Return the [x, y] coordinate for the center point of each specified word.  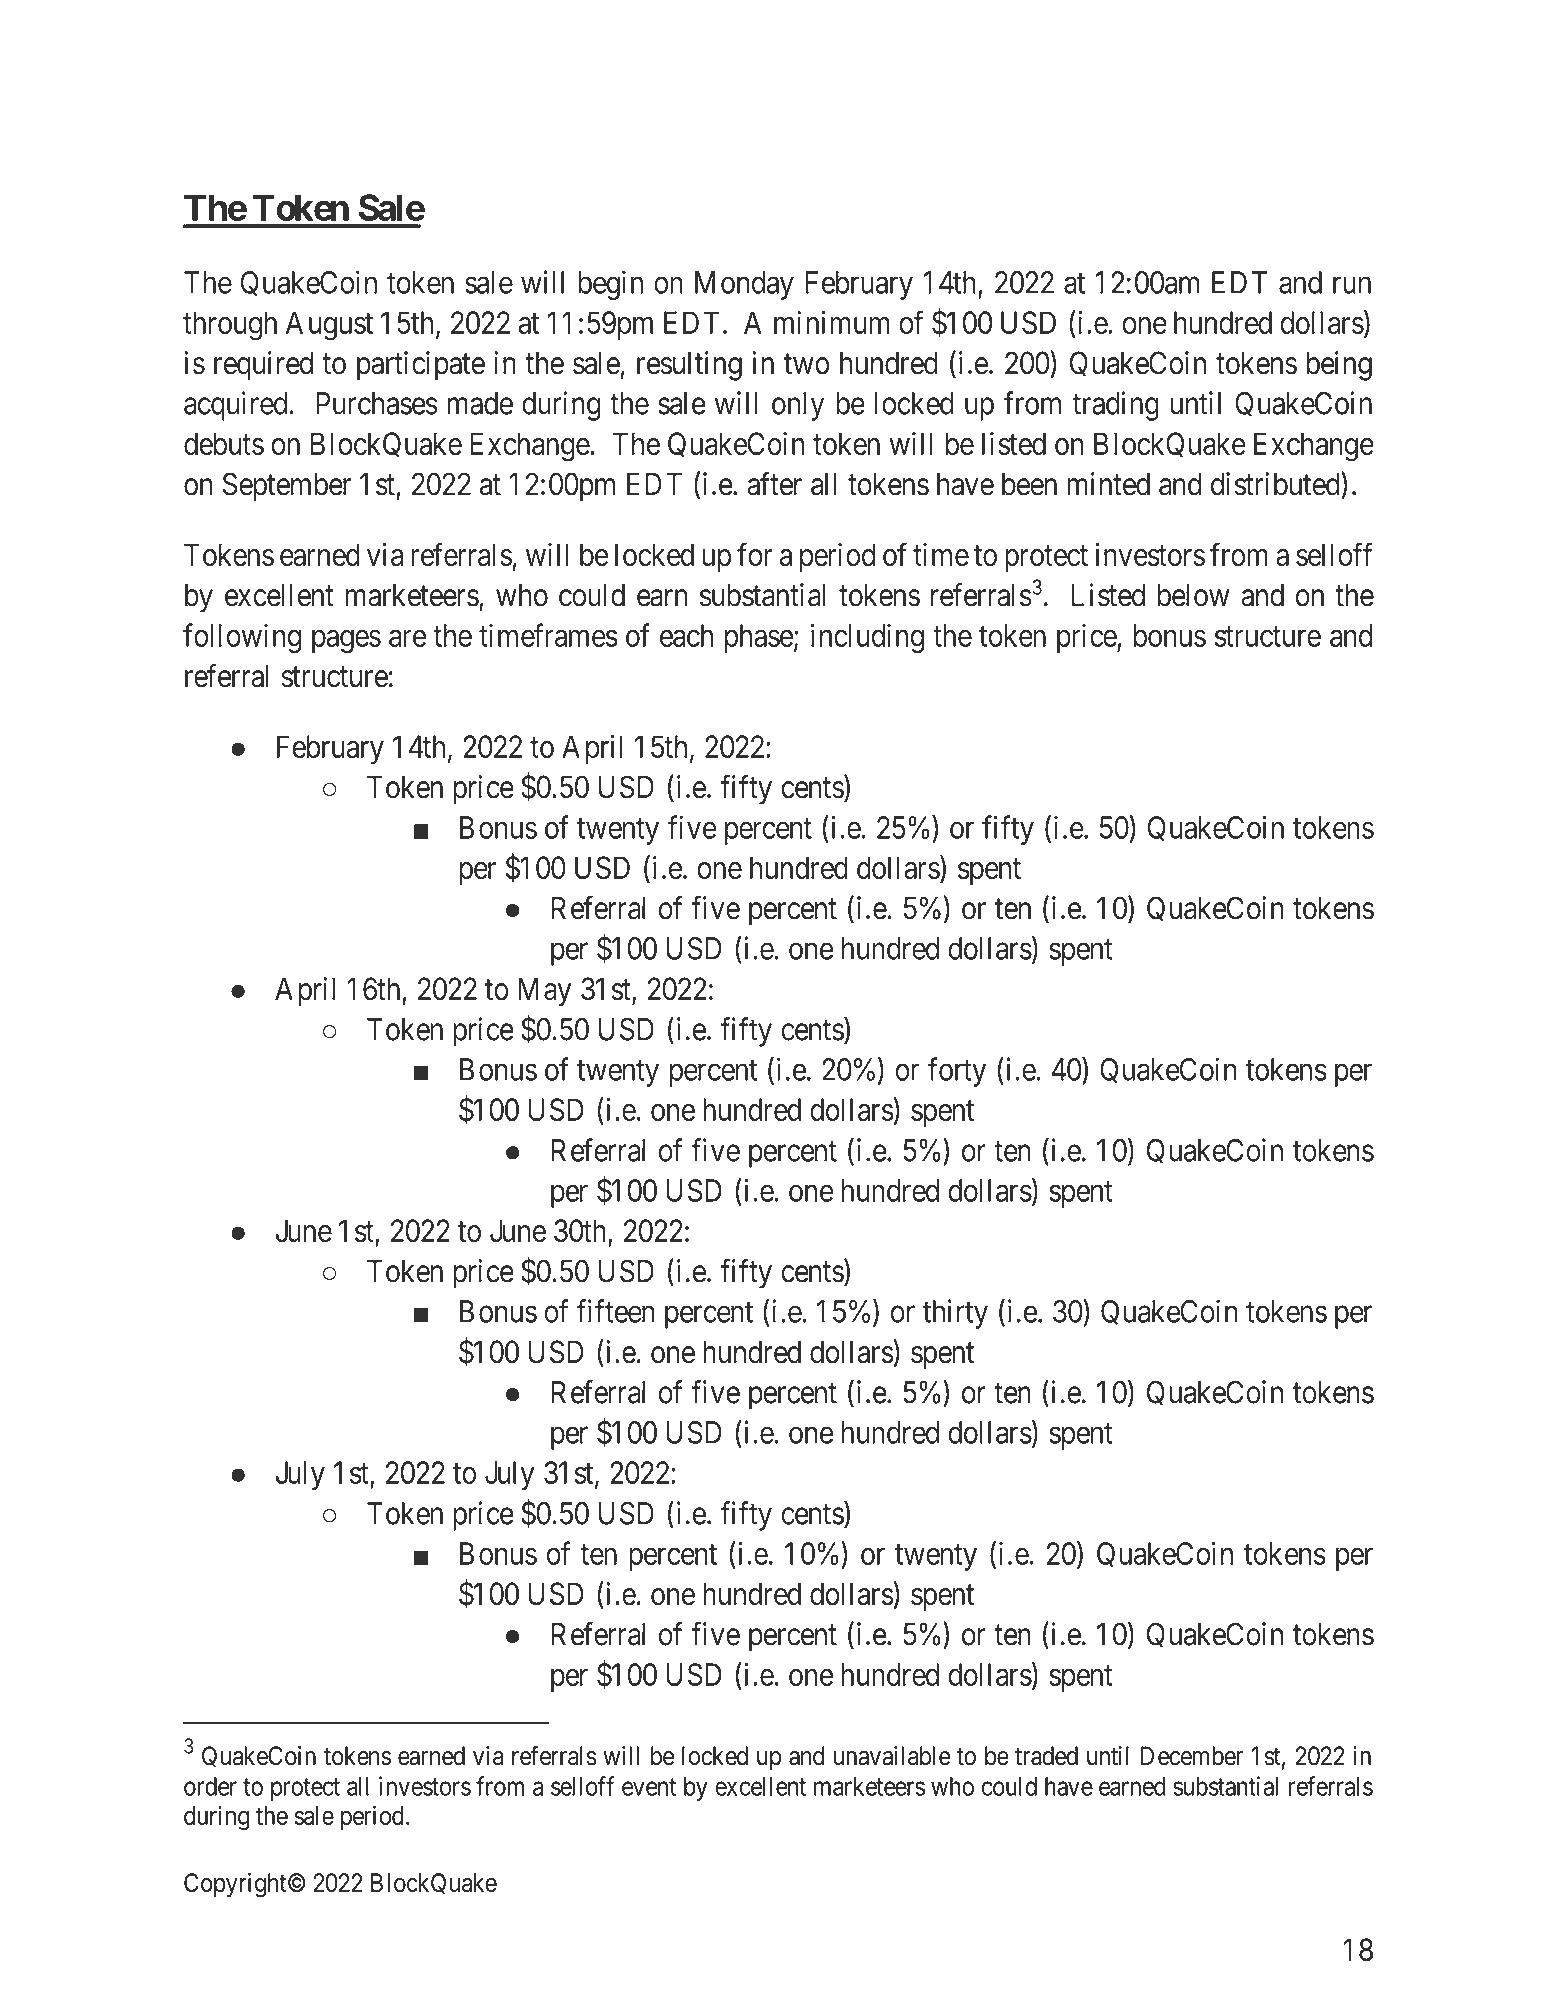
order [210, 1786]
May [544, 992]
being [1339, 366]
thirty [955, 1314]
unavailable [892, 1756]
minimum [832, 322]
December [1192, 1756]
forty [957, 1072]
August [329, 326]
